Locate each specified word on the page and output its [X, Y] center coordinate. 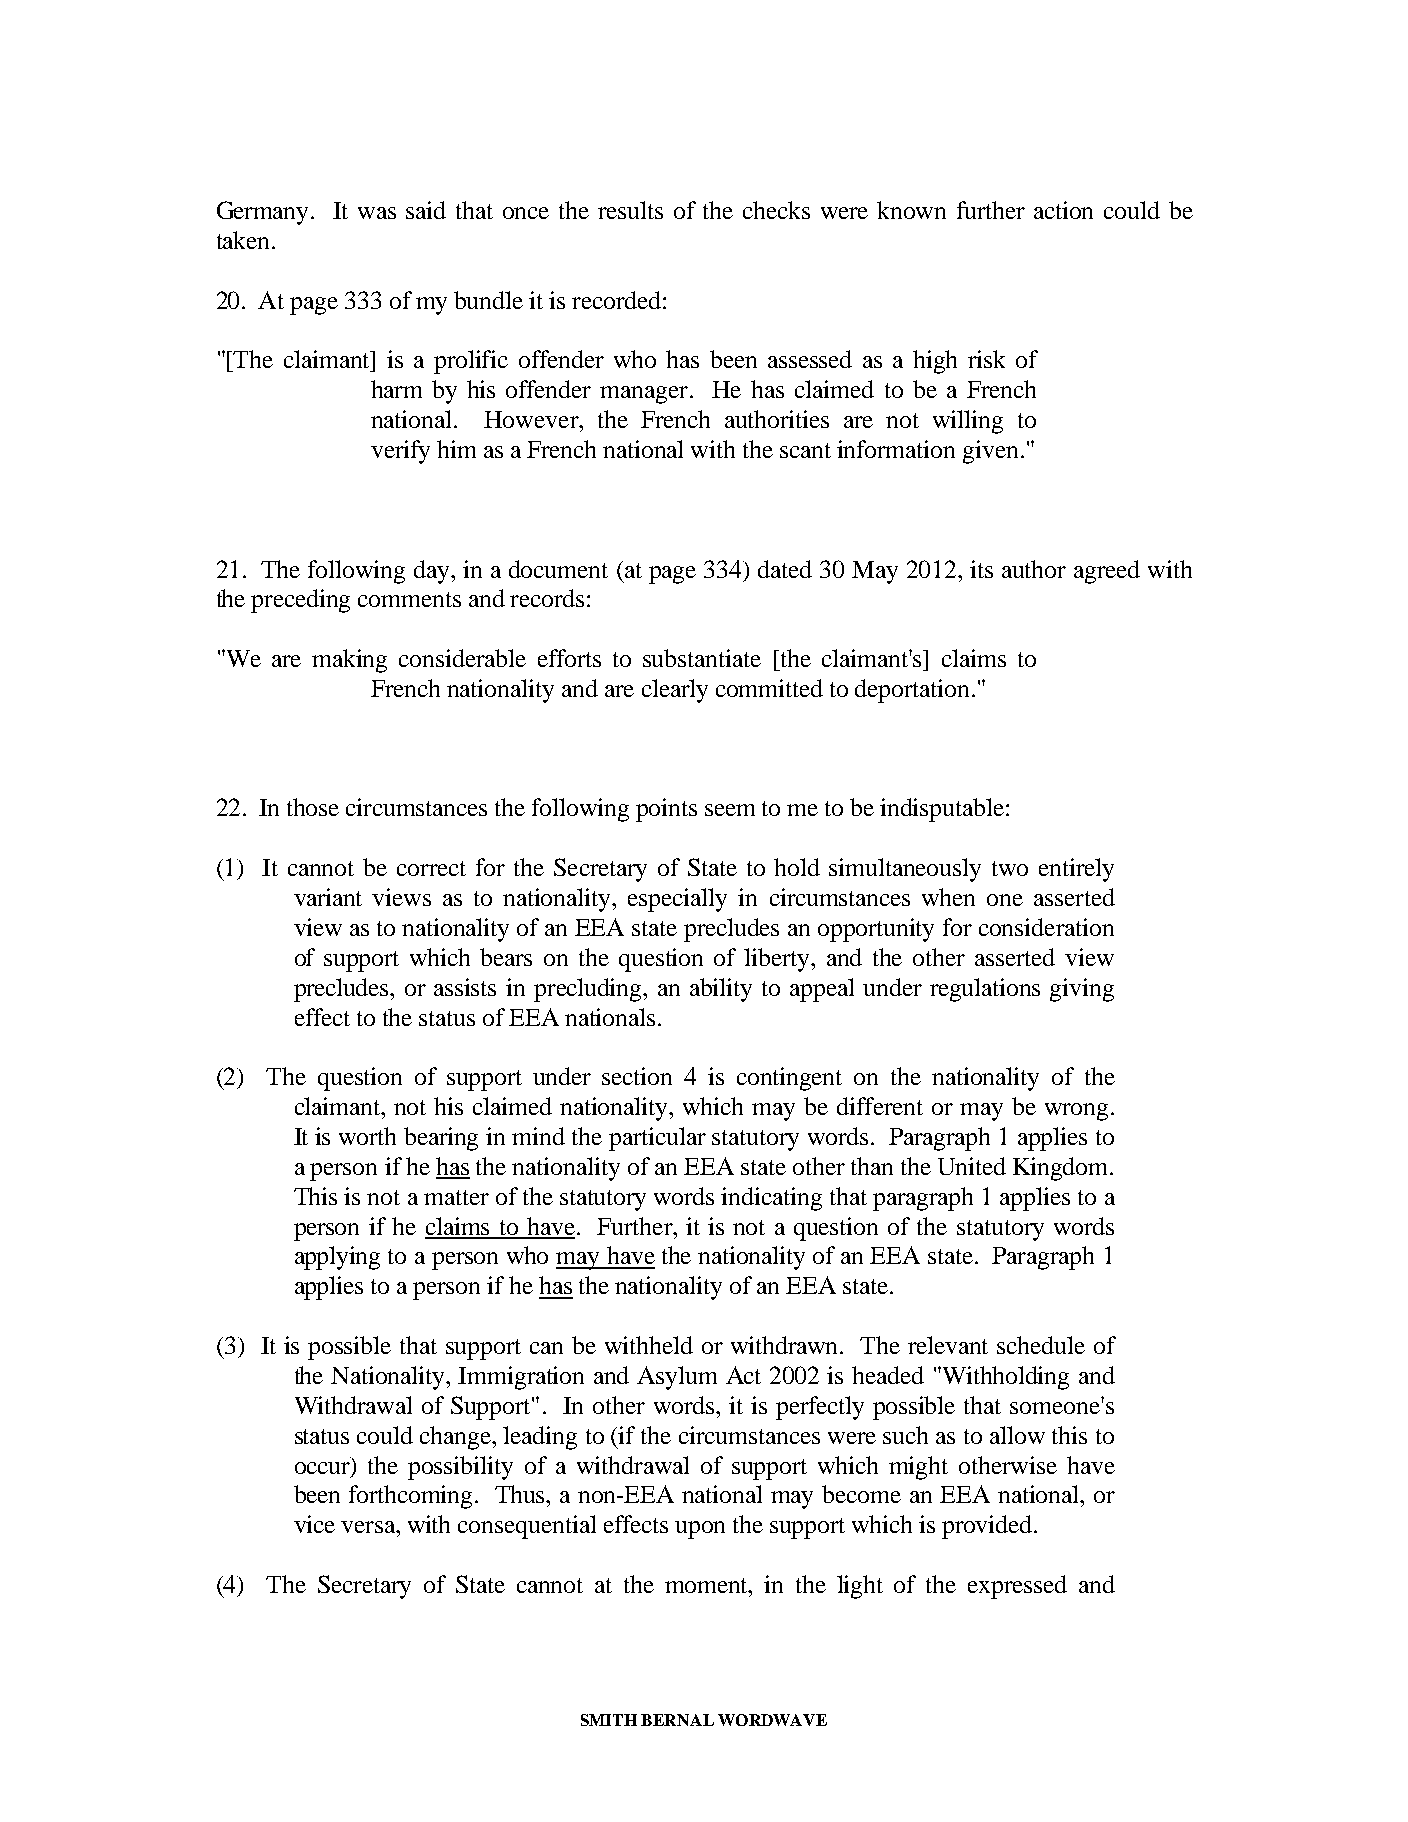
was [377, 213]
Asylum [677, 1378]
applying [337, 1258]
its [981, 569]
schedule [1041, 1345]
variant [328, 897]
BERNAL [677, 1720]
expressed [1017, 1587]
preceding [300, 601]
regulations [985, 990]
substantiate [702, 658]
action [1063, 210]
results [630, 210]
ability [721, 990]
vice [314, 1524]
